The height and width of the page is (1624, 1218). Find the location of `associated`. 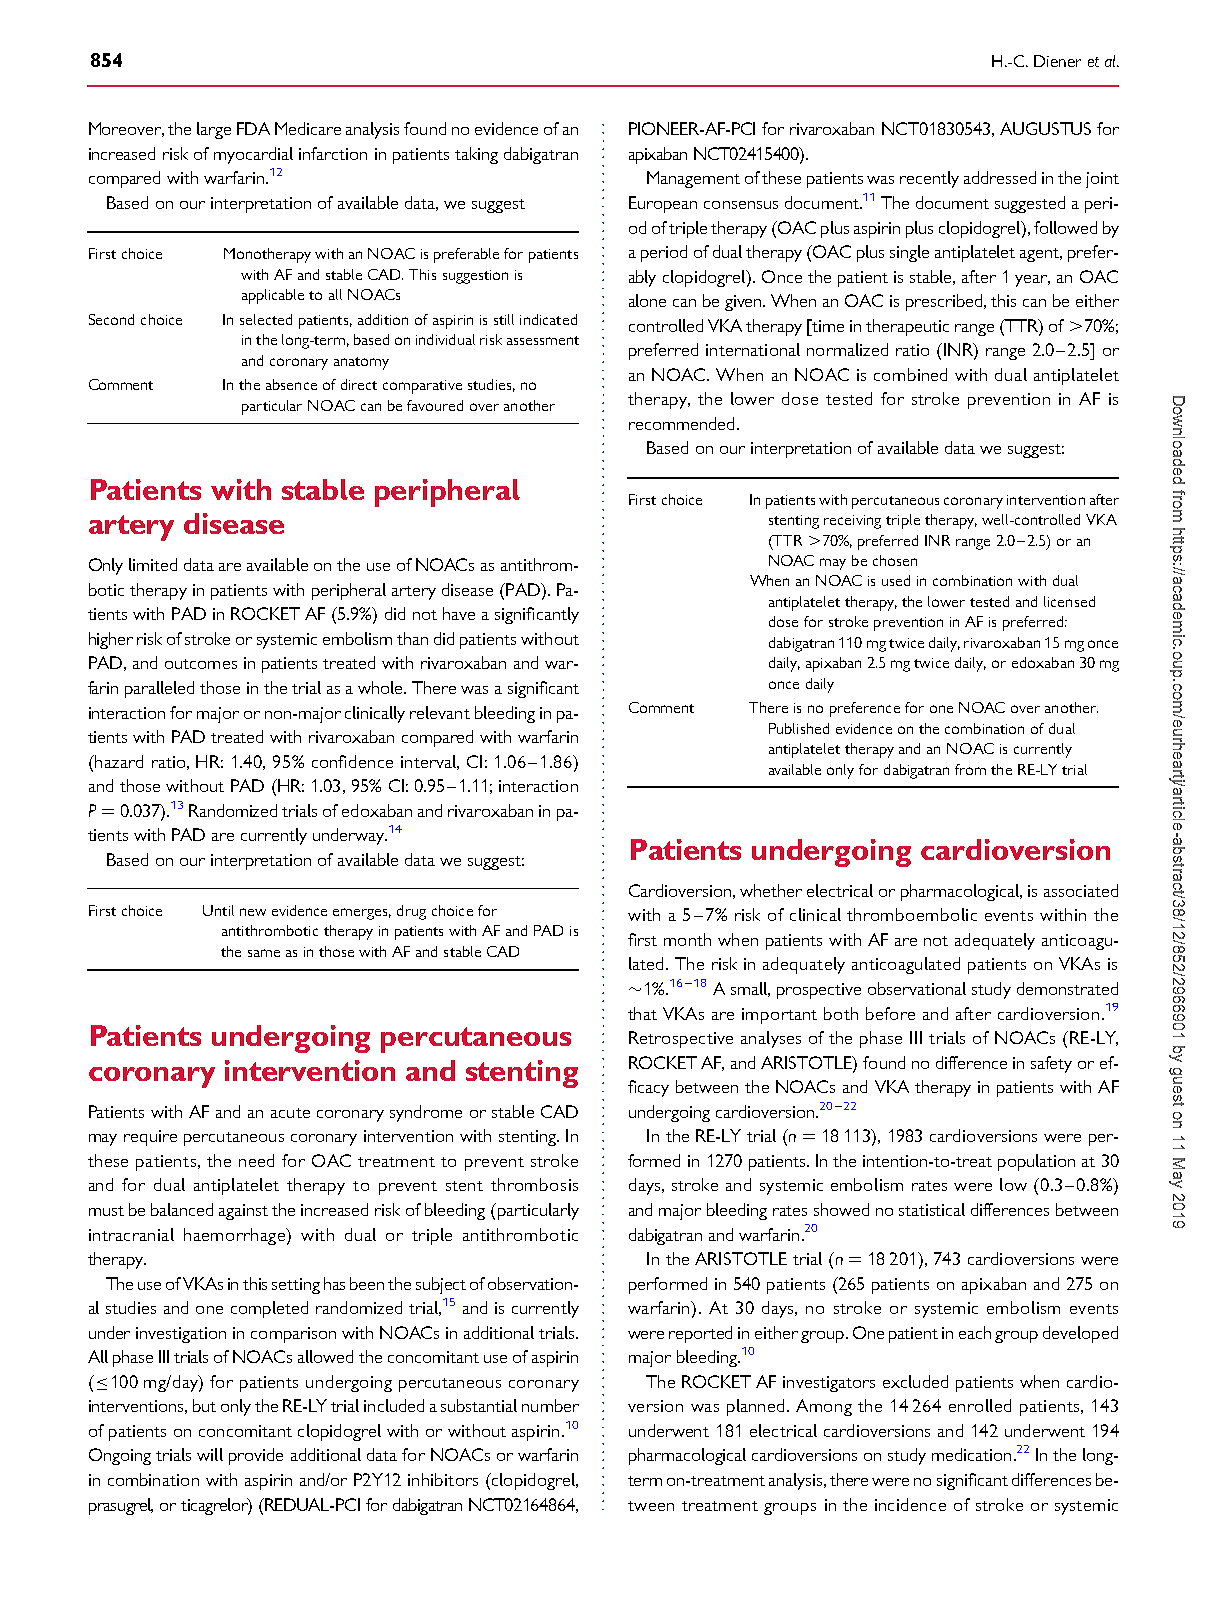

associated is located at coordinates (1081, 890).
